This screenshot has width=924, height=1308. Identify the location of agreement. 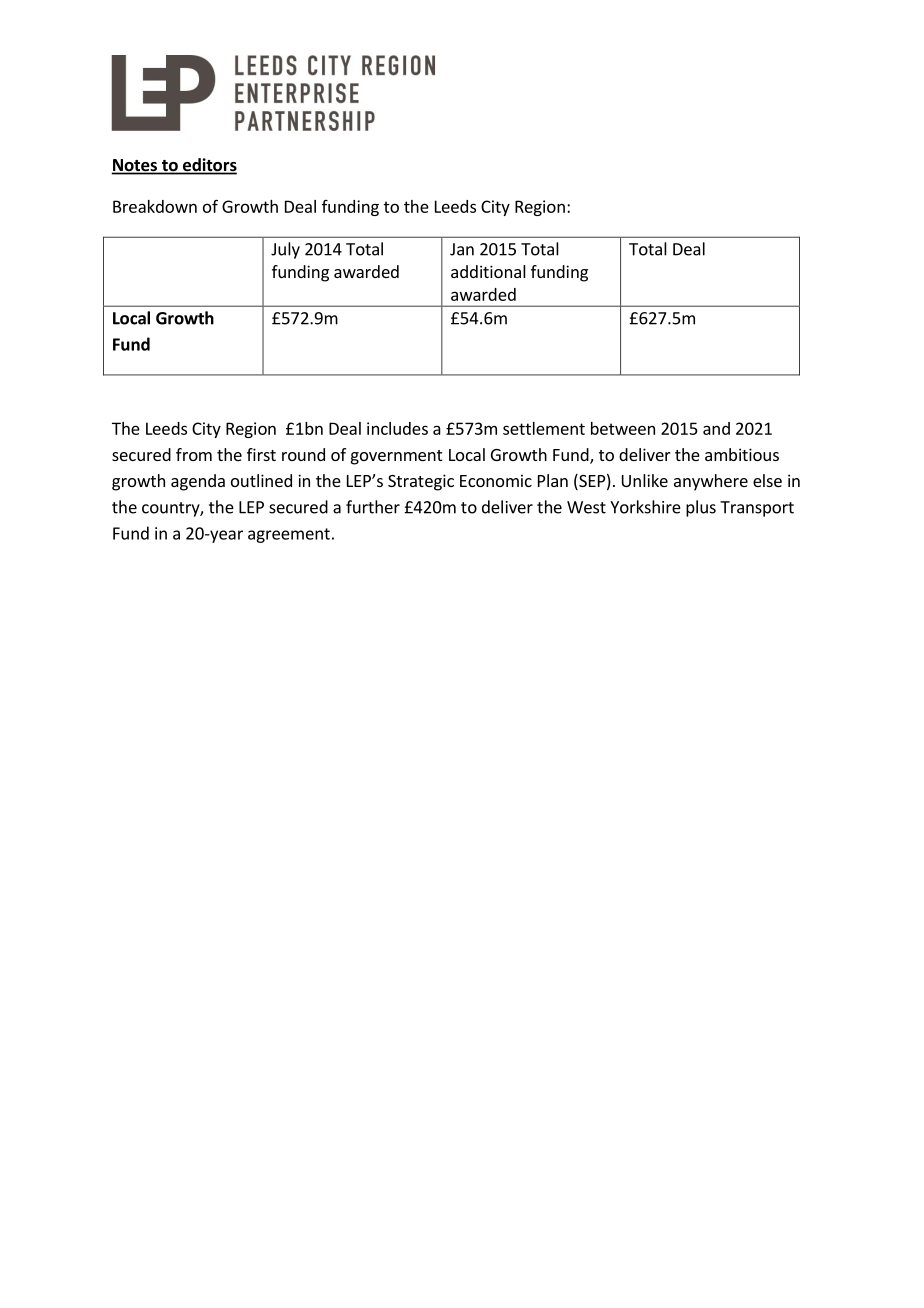
(289, 535).
